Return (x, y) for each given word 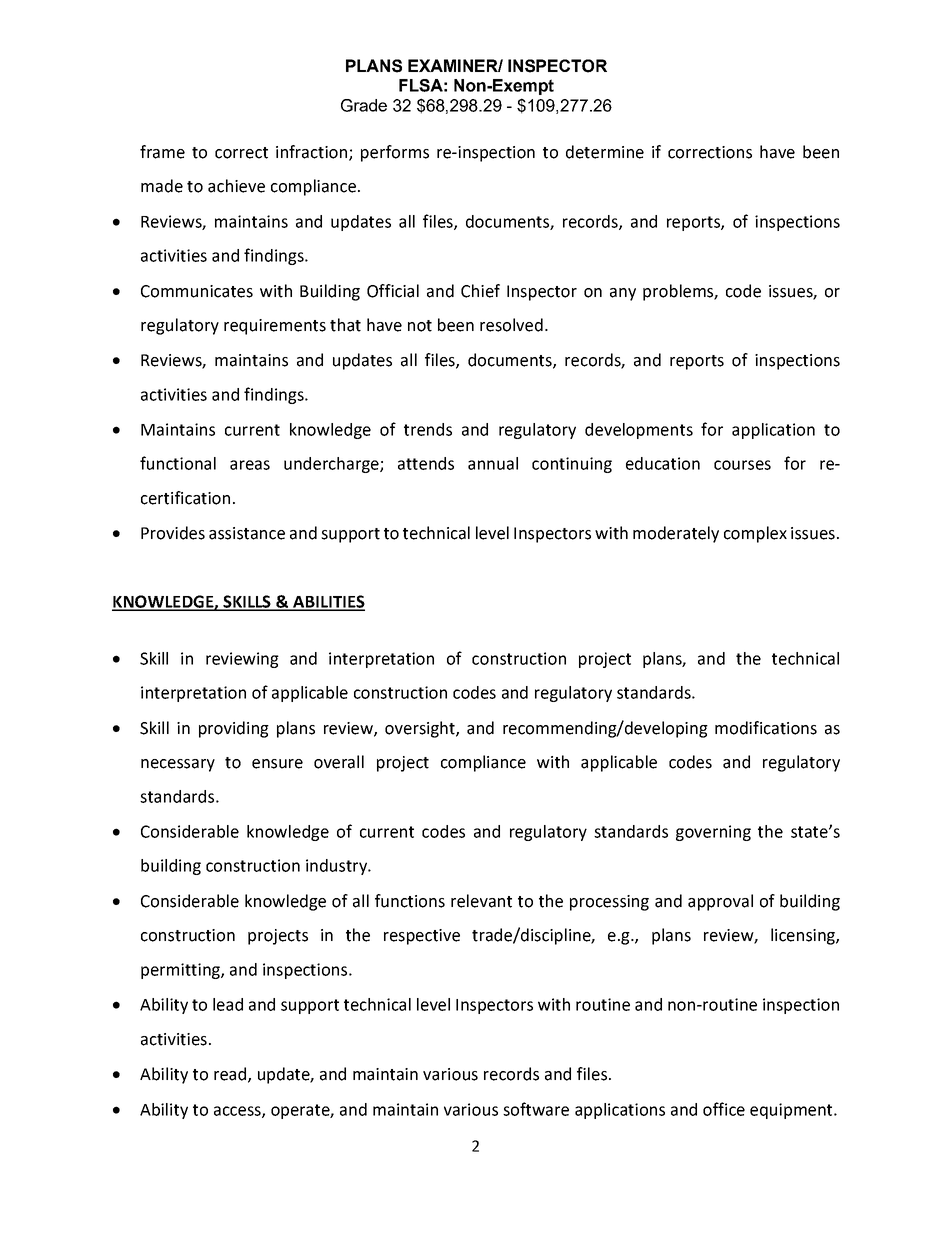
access (238, 1112)
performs (395, 153)
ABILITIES (328, 602)
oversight (421, 729)
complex (755, 534)
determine (605, 152)
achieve (236, 186)
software (536, 1109)
